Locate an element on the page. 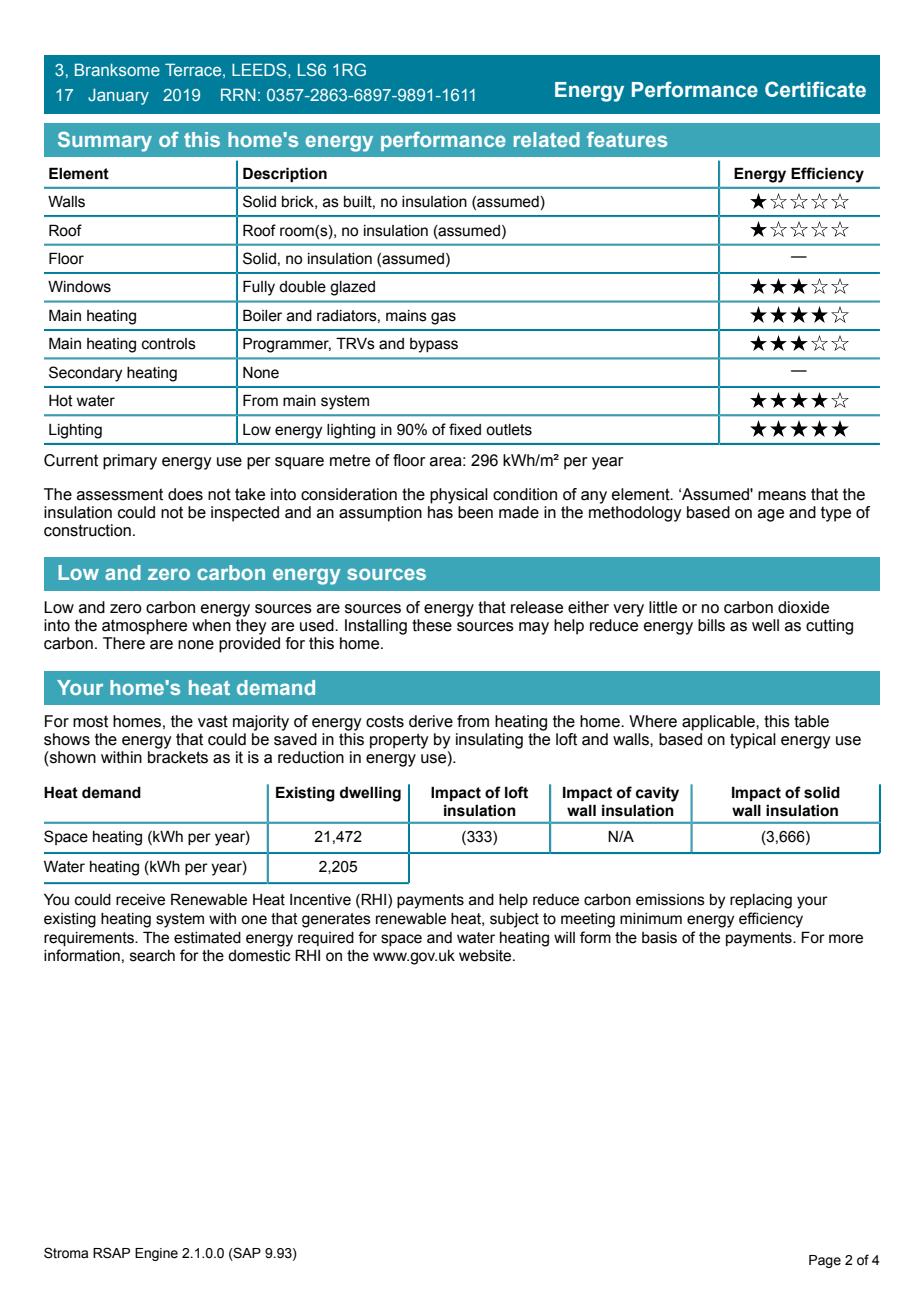 This document has width=924, height=1308. bills is located at coordinates (711, 625).
